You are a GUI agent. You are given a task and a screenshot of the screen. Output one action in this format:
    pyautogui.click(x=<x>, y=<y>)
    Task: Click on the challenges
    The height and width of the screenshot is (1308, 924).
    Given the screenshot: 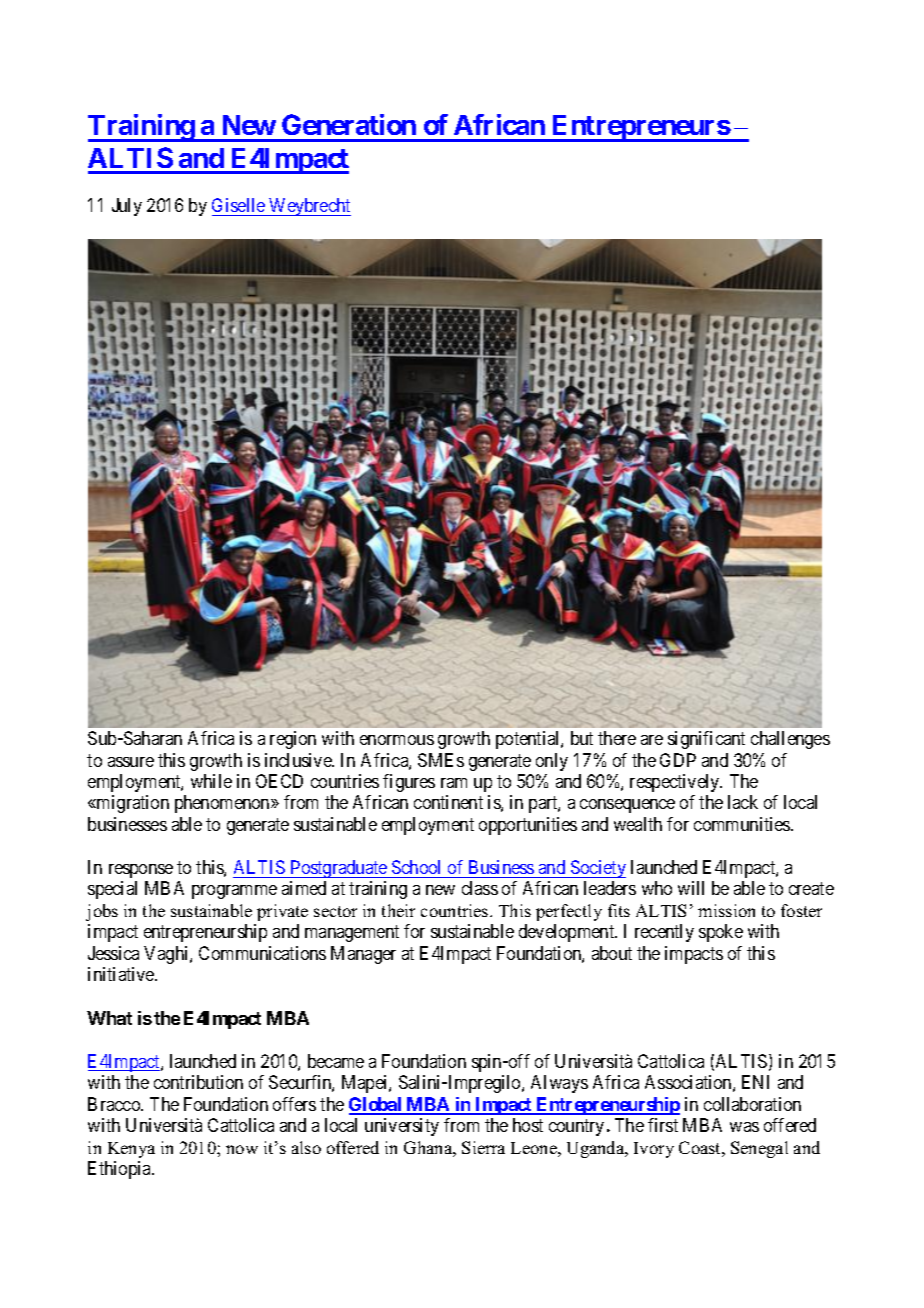 What is the action you would take?
    pyautogui.click(x=790, y=740)
